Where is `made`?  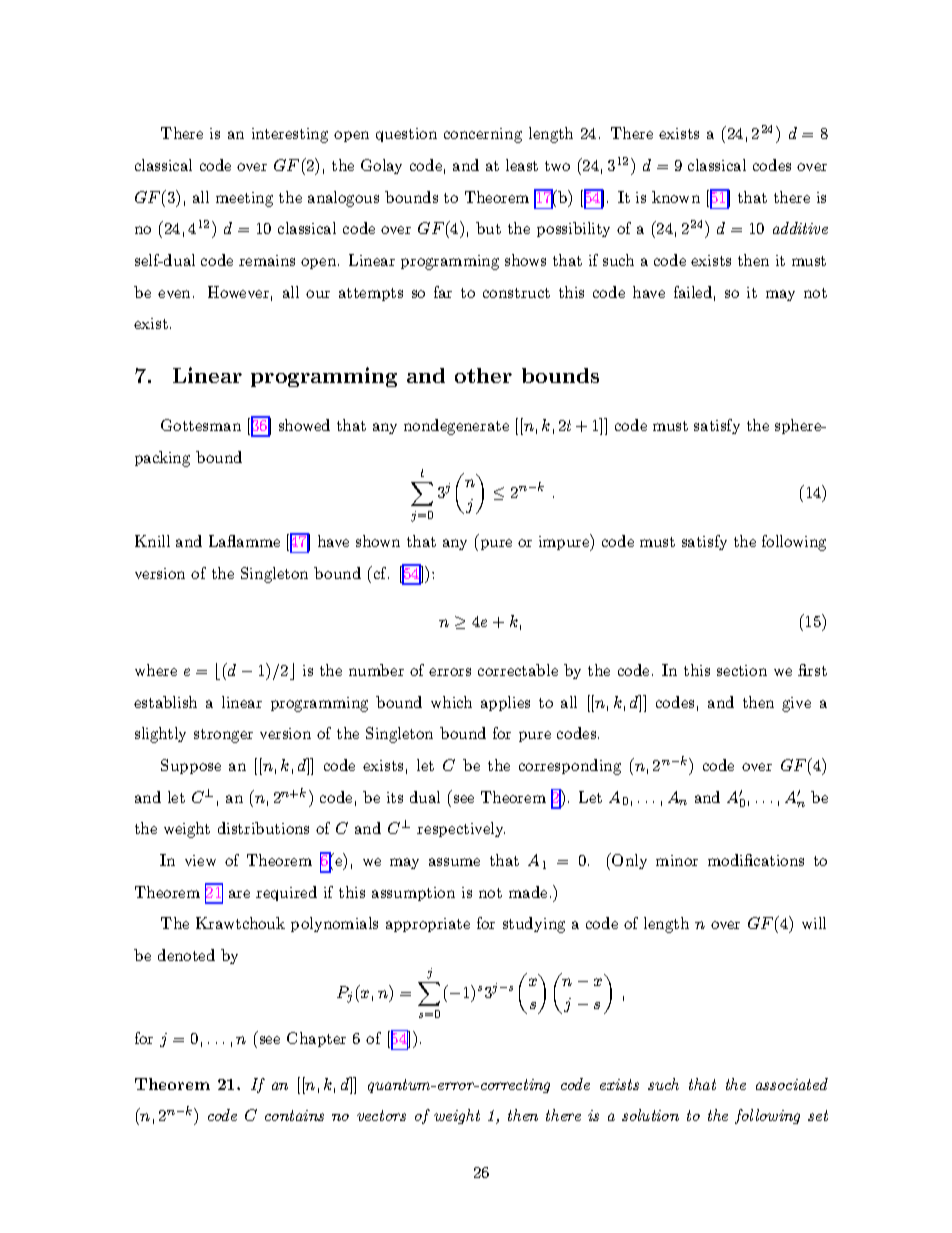
made is located at coordinates (528, 892).
